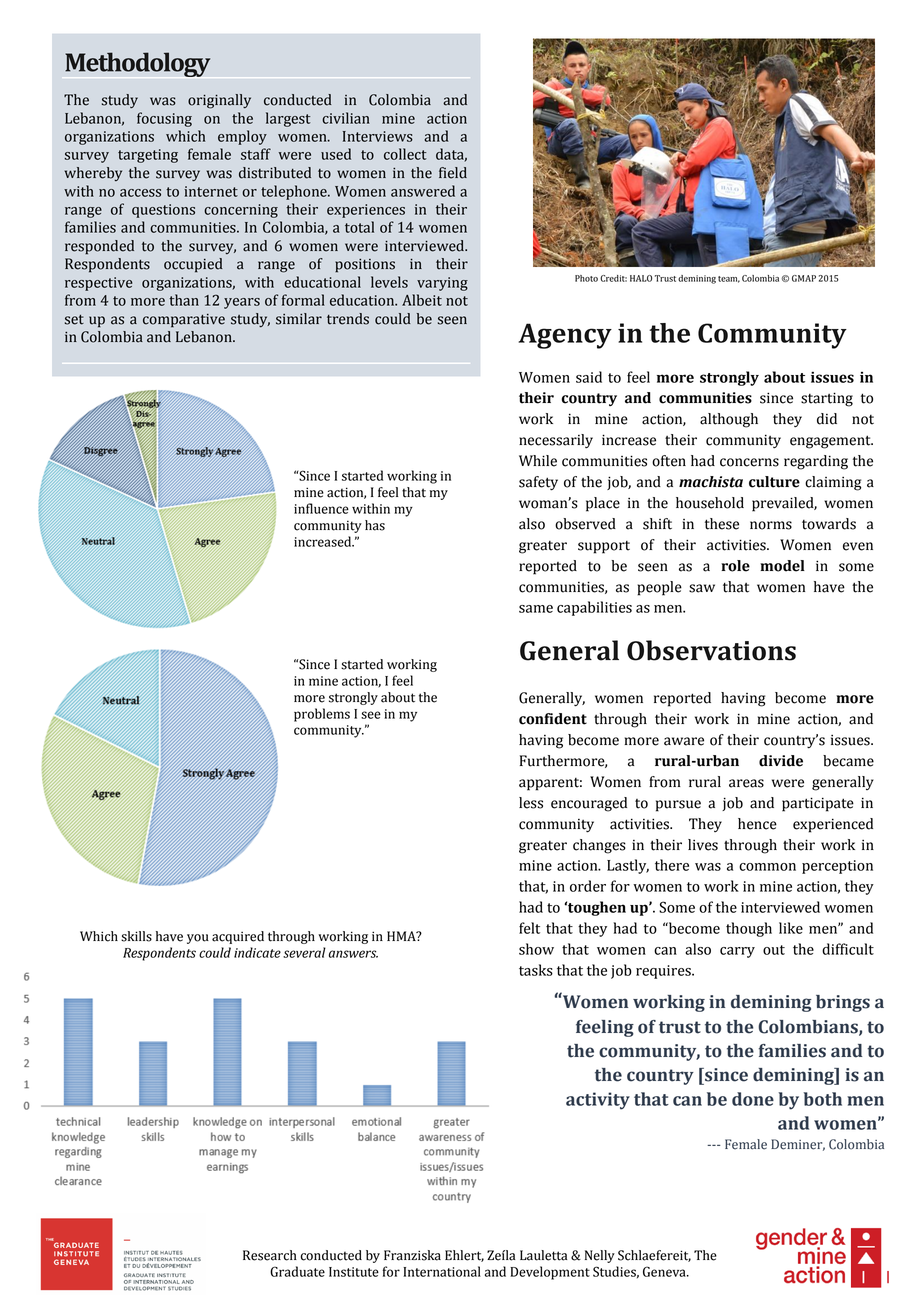  I want to click on problems, so click(322, 715).
